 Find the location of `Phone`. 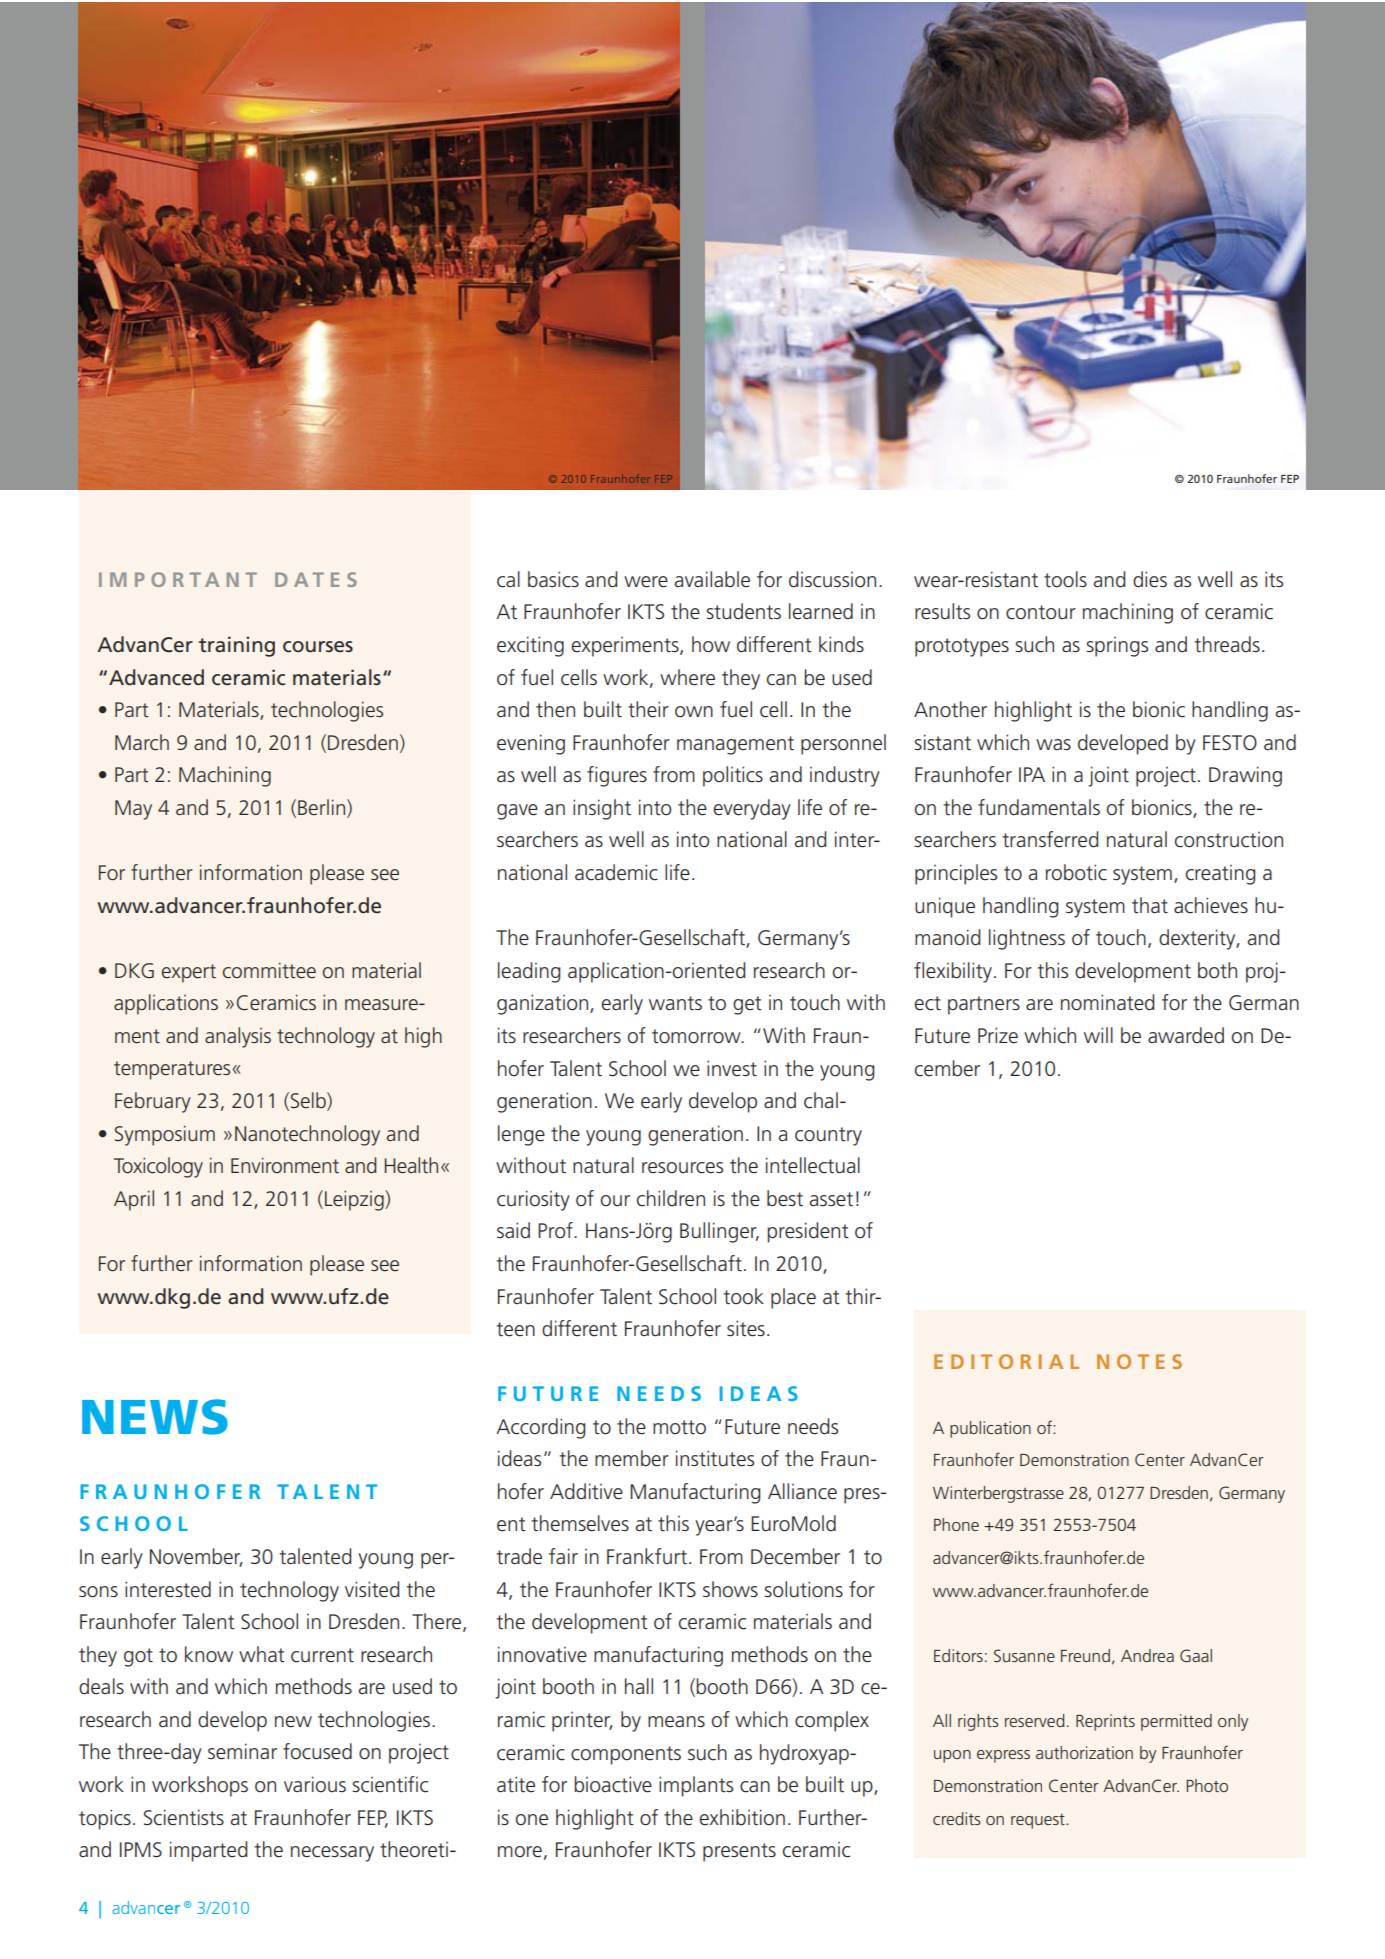

Phone is located at coordinates (956, 1524).
